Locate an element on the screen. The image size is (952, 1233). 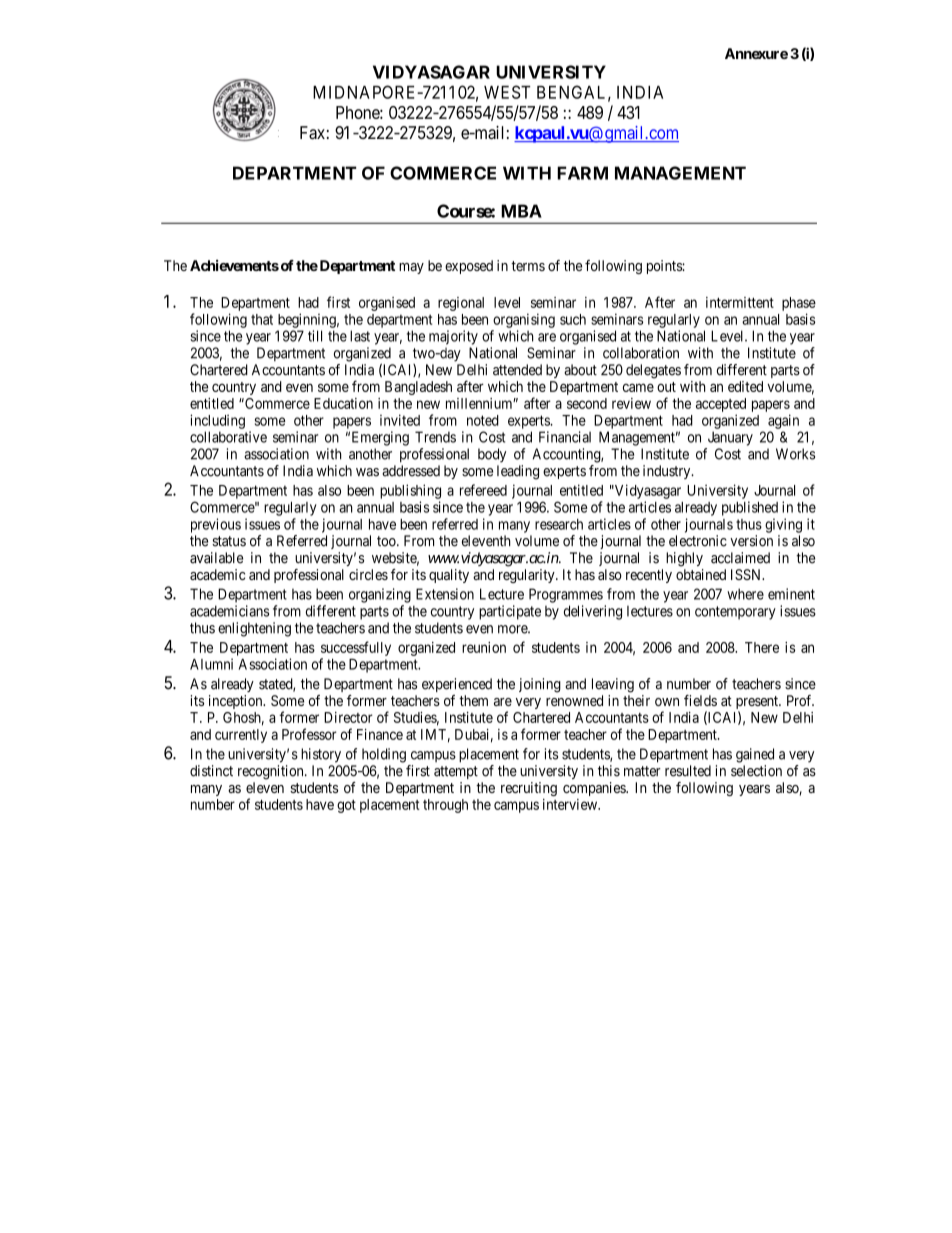
collaborative is located at coordinates (228, 437).
